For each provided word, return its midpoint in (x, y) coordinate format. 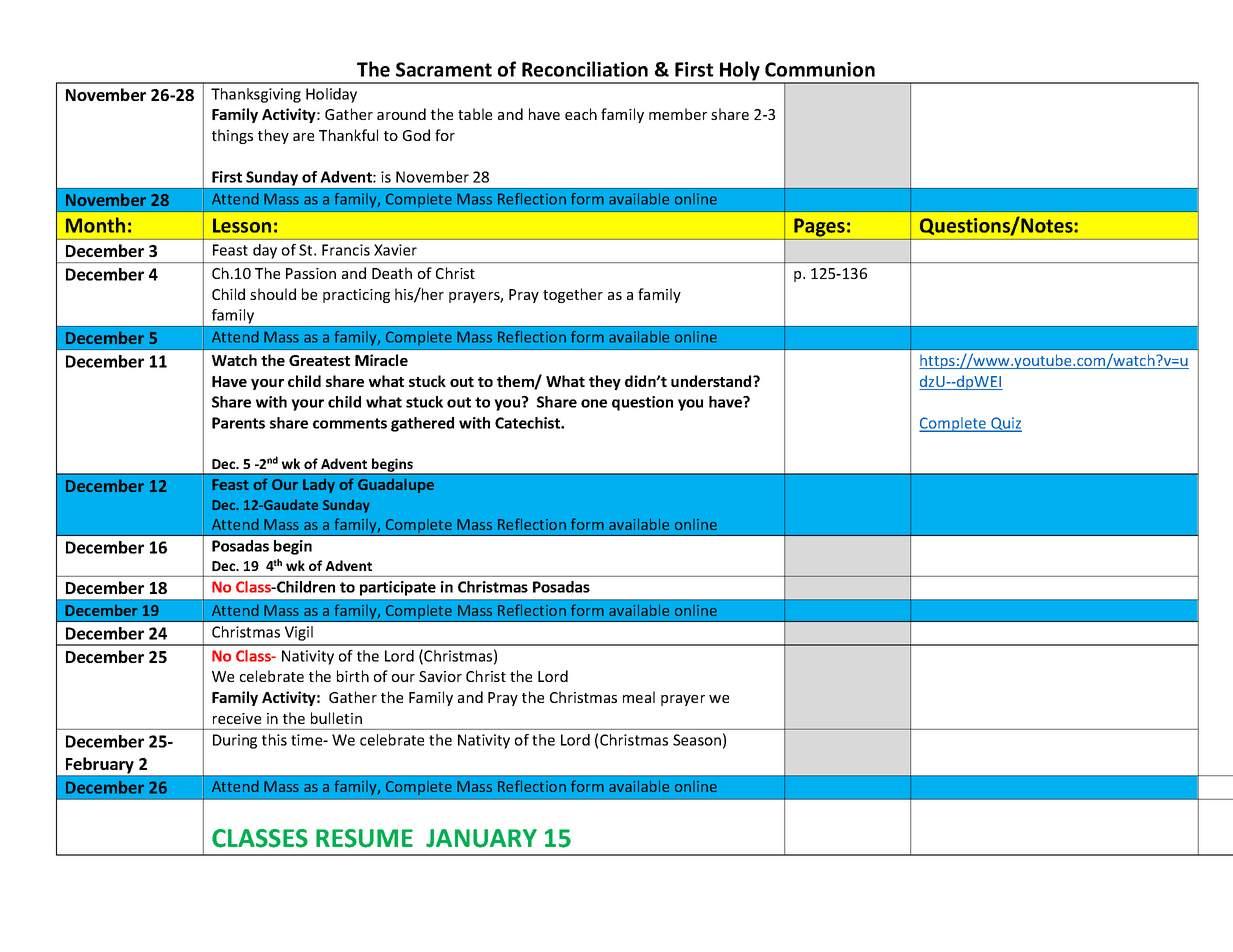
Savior (440, 676)
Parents (238, 423)
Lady (319, 485)
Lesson (242, 225)
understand (712, 381)
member (678, 114)
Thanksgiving (256, 95)
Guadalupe (396, 485)
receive (237, 718)
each (581, 114)
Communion (820, 69)
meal (639, 697)
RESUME (364, 838)
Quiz (1005, 424)
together (573, 295)
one (594, 403)
